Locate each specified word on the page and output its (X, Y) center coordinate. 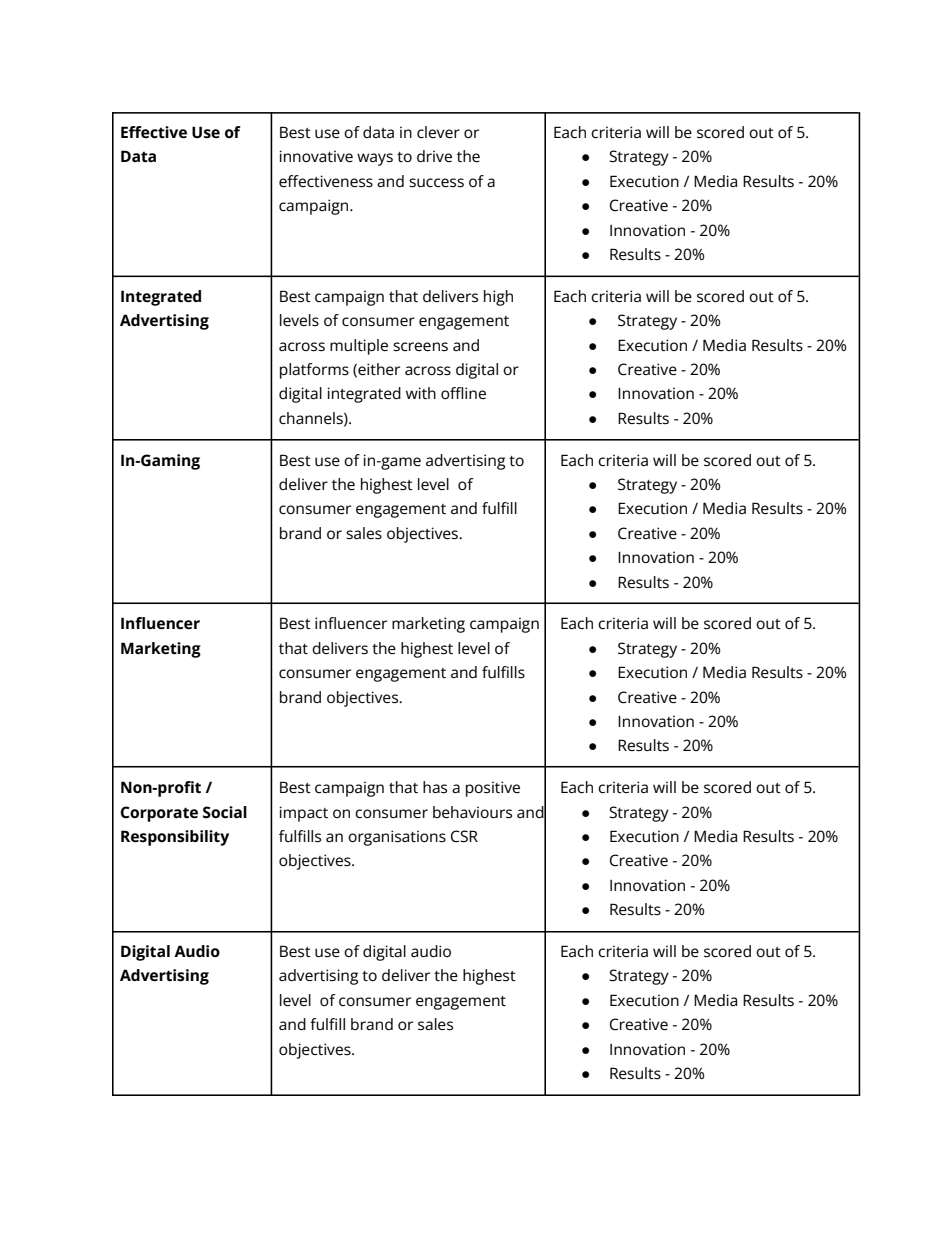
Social (225, 812)
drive (434, 156)
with (421, 393)
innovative (316, 156)
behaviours (472, 812)
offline (463, 393)
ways (375, 159)
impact (303, 814)
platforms (314, 371)
